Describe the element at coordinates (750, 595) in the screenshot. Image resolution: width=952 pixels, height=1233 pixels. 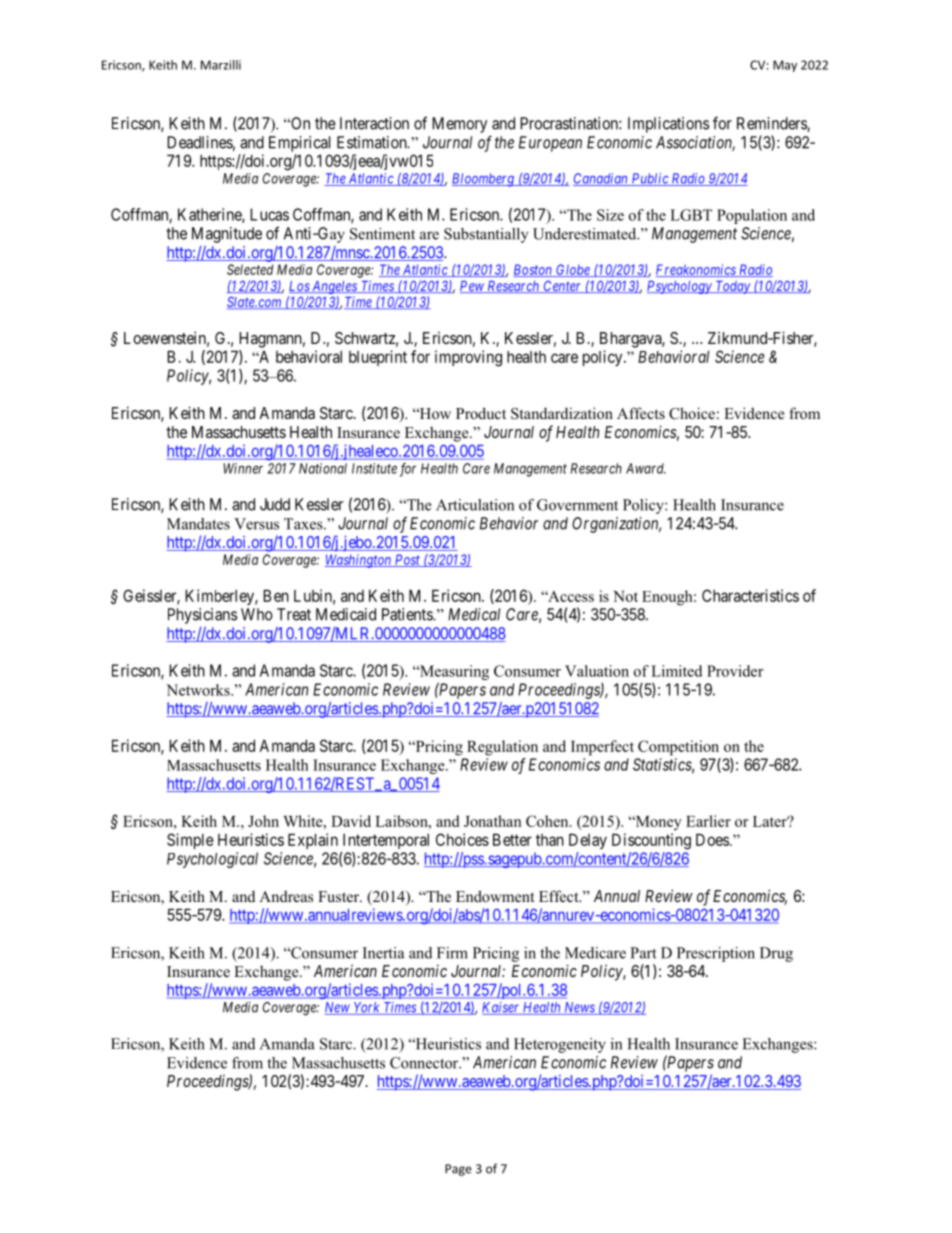
I see `Characteristics` at that location.
